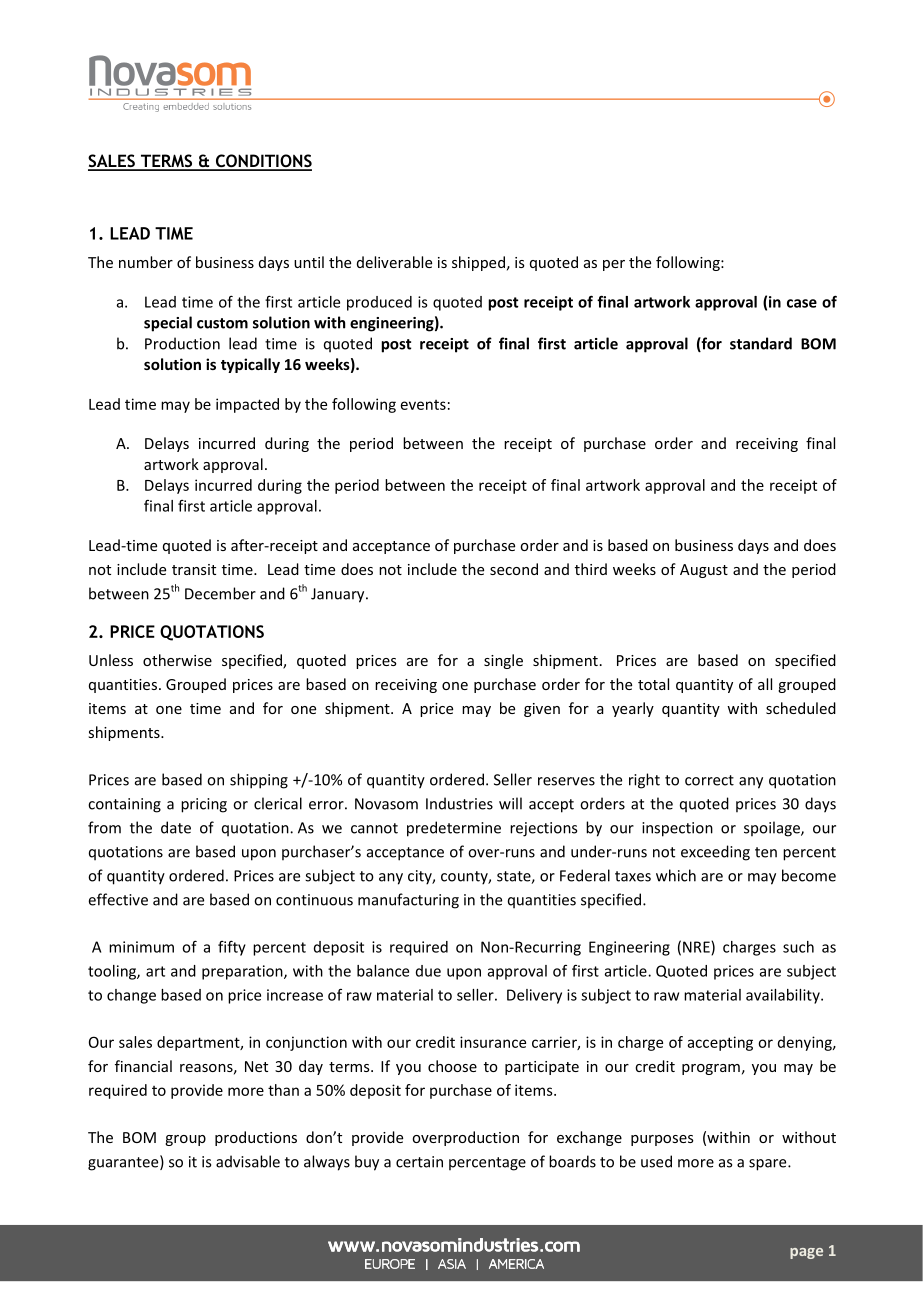 This screenshot has width=924, height=1308. What do you see at coordinates (419, 1162) in the screenshot?
I see `certain` at bounding box center [419, 1162].
